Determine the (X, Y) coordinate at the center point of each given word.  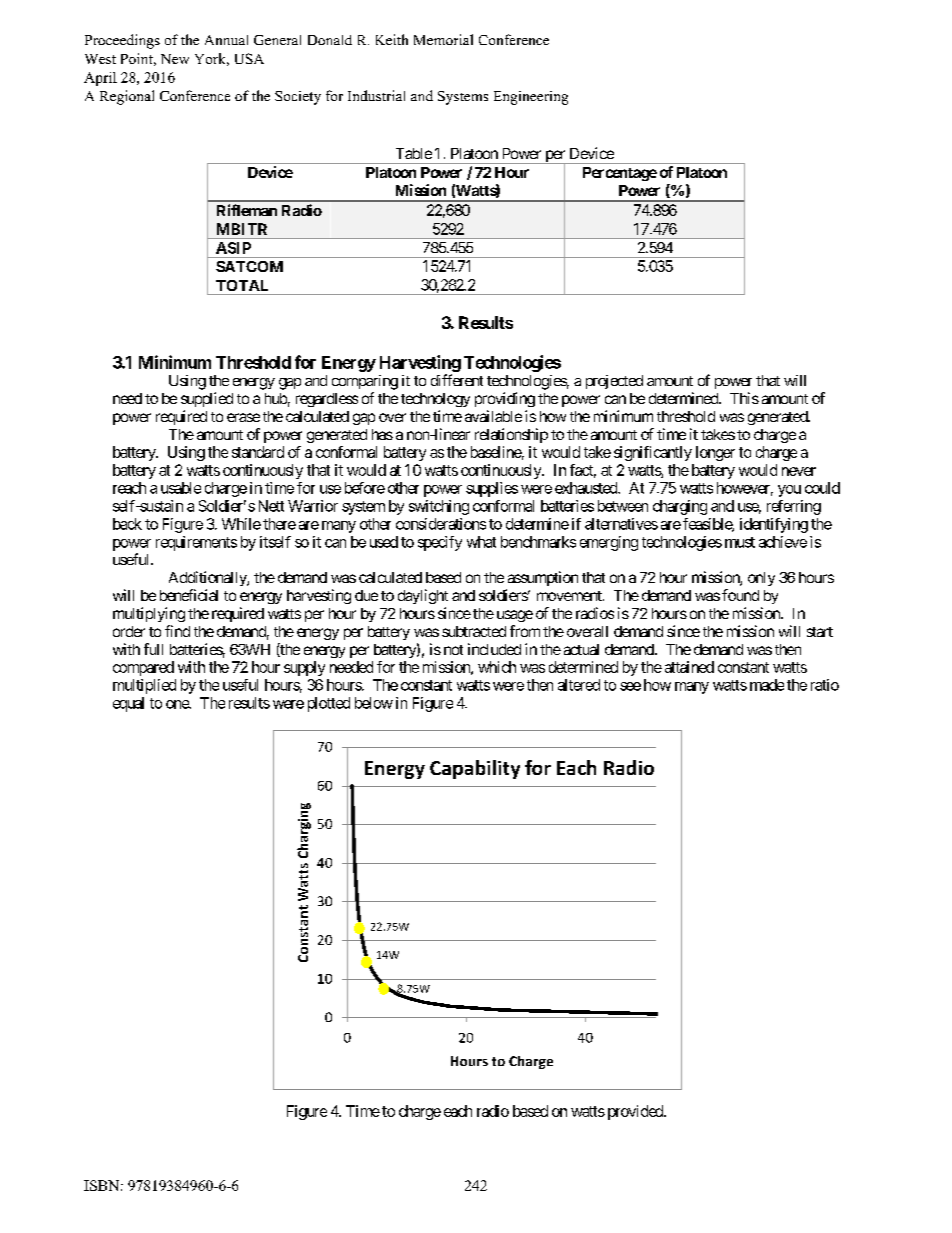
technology (435, 400)
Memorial (443, 39)
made (767, 685)
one (178, 704)
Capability (475, 769)
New (175, 59)
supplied (207, 399)
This (744, 398)
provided (636, 1112)
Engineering (531, 98)
